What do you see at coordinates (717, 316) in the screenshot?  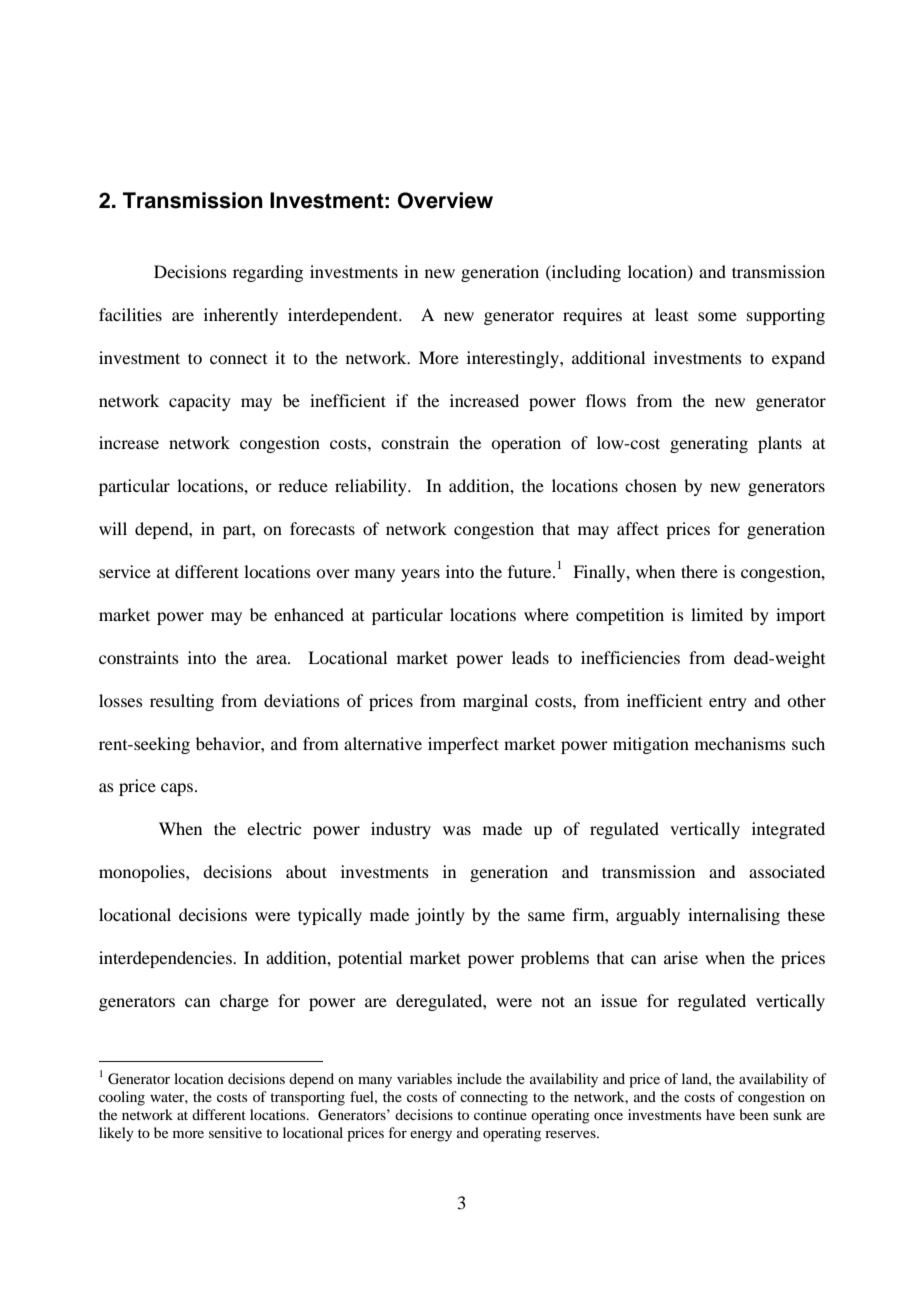 I see `some` at bounding box center [717, 316].
